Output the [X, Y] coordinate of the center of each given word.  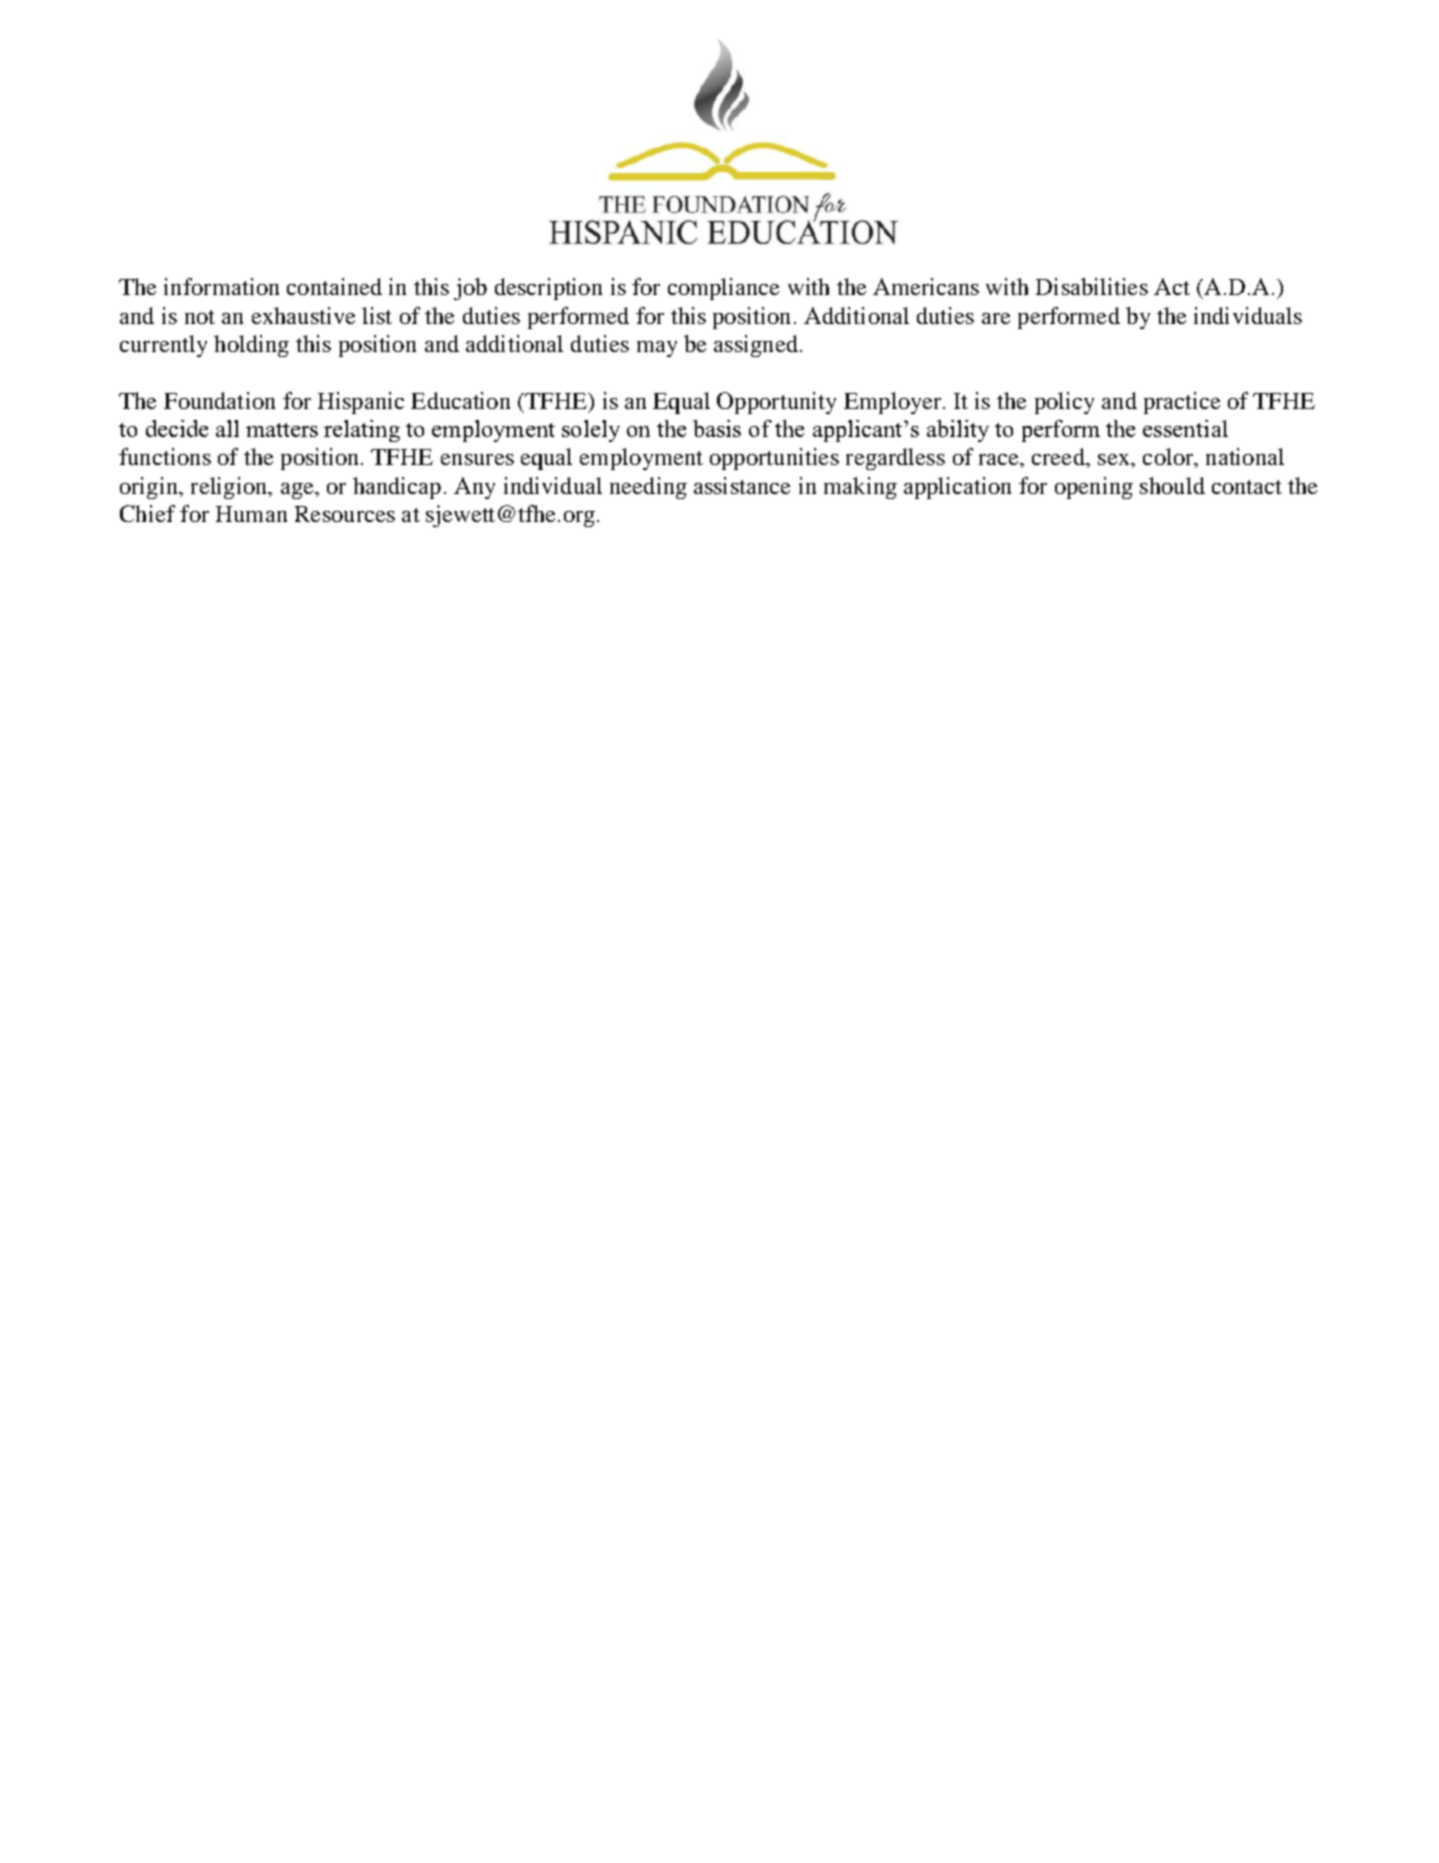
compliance [723, 289]
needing [648, 488]
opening [1094, 488]
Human [251, 514]
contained [334, 286]
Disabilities [1092, 286]
